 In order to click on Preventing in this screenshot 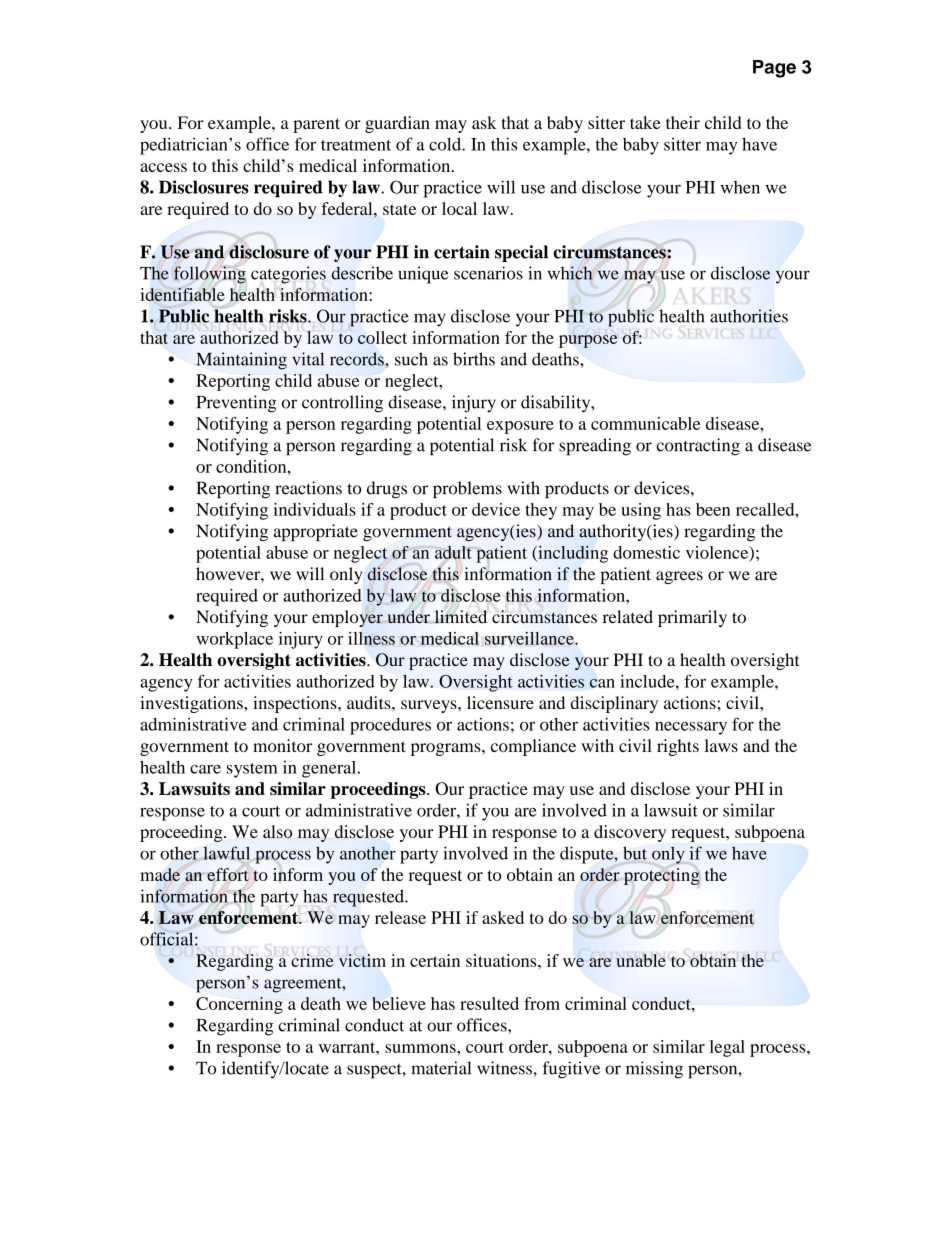, I will do `click(237, 404)`.
